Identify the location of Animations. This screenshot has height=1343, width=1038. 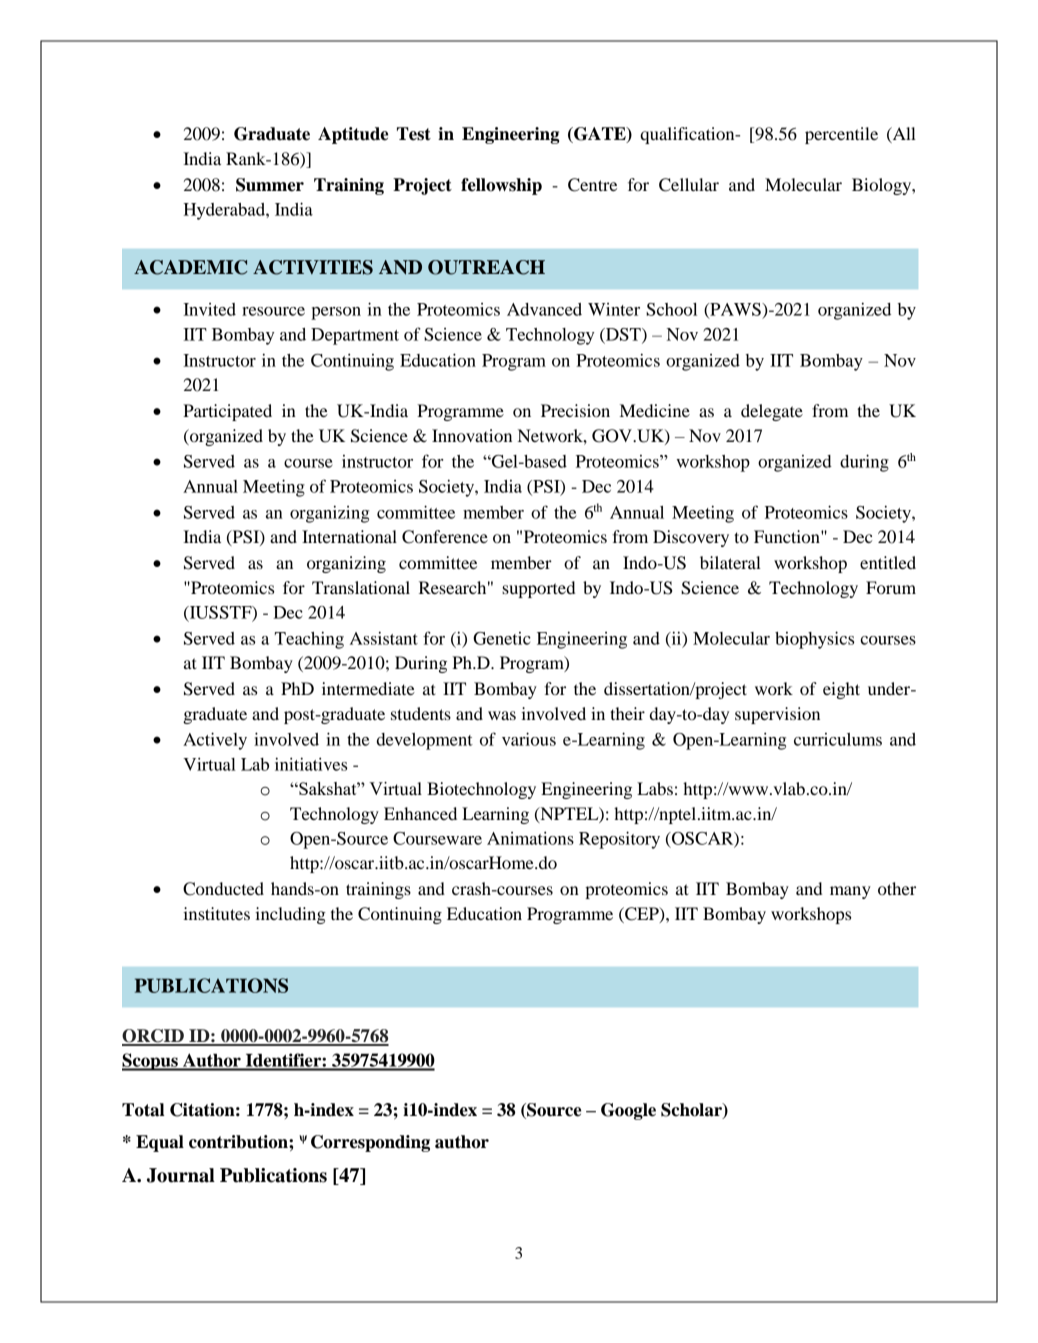
(530, 838).
